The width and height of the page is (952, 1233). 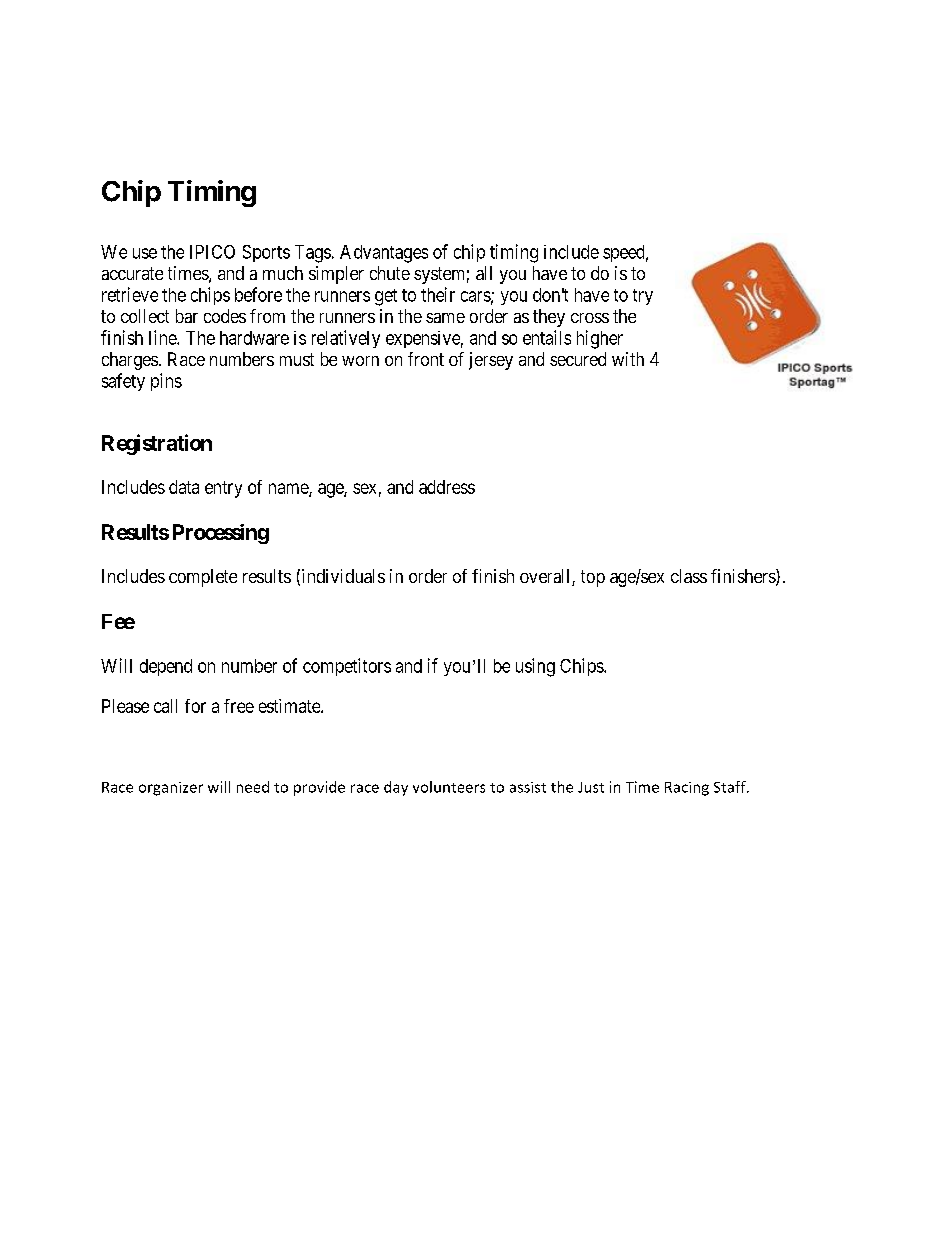 What do you see at coordinates (145, 253) in the page?
I see `use` at bounding box center [145, 253].
